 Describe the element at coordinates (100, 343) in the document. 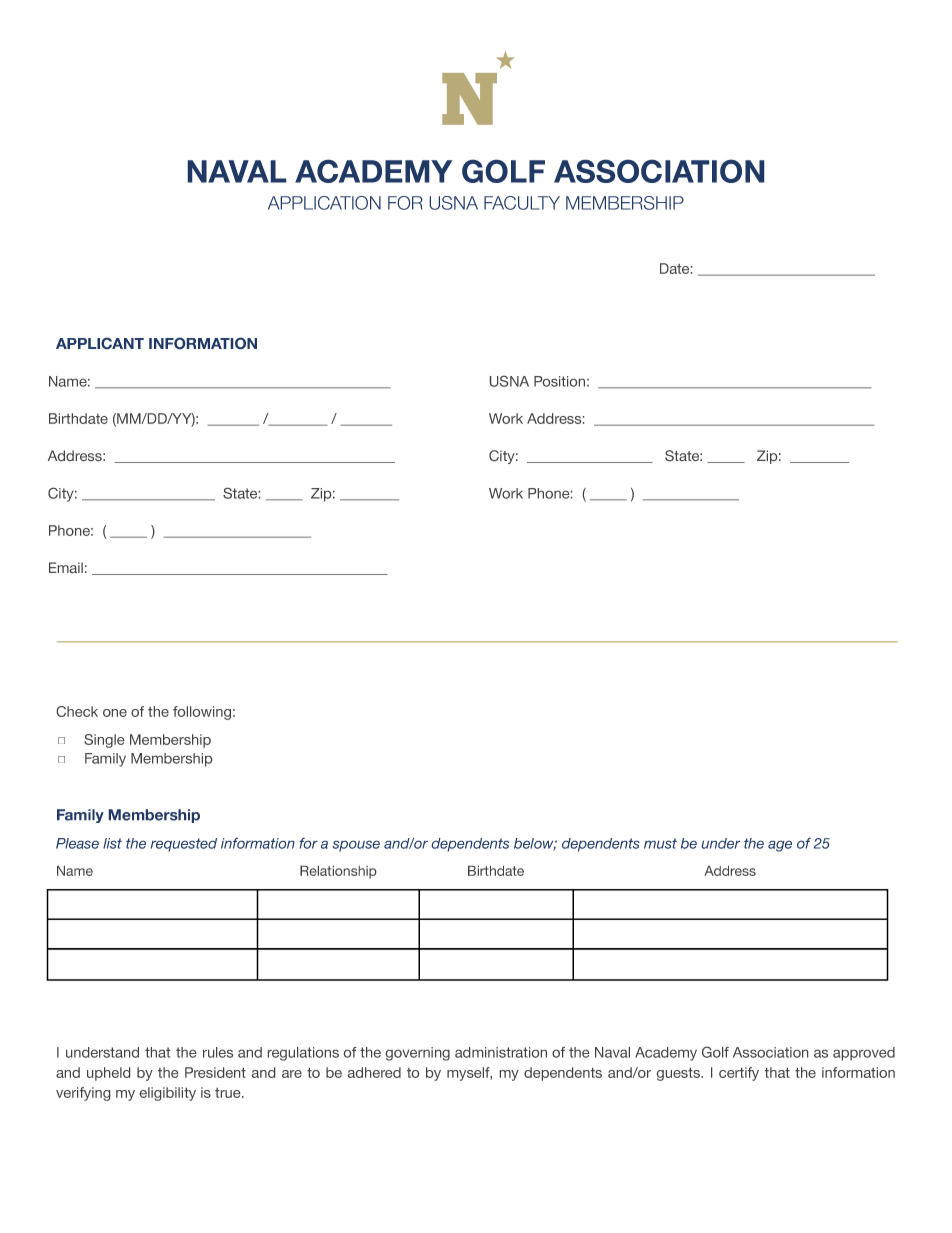

I see `APPLICANT` at that location.
